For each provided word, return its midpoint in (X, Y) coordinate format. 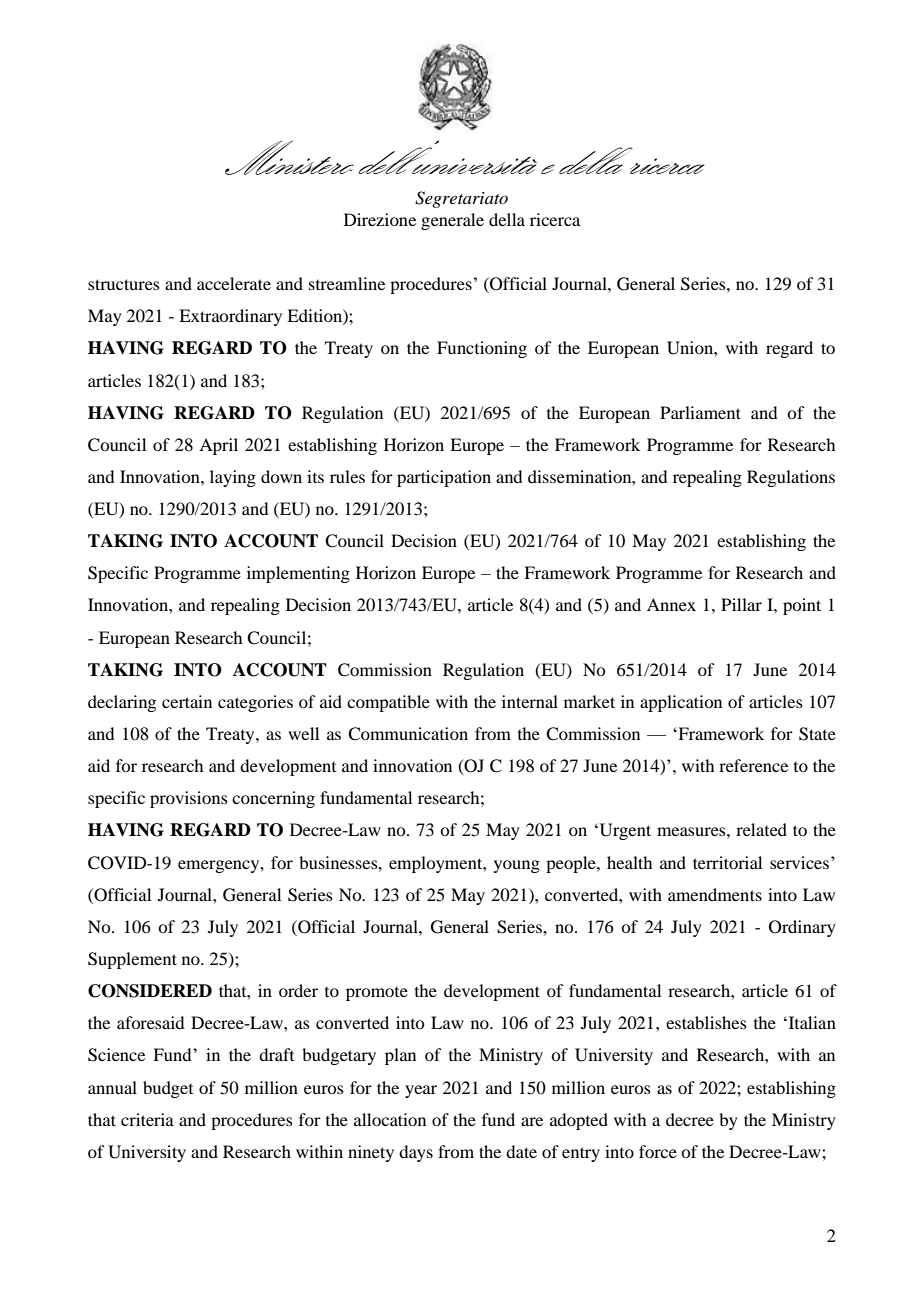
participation (444, 478)
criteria (147, 1119)
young (517, 866)
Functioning (482, 349)
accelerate (234, 283)
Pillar (741, 604)
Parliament (700, 412)
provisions (189, 799)
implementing (298, 574)
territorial (727, 862)
